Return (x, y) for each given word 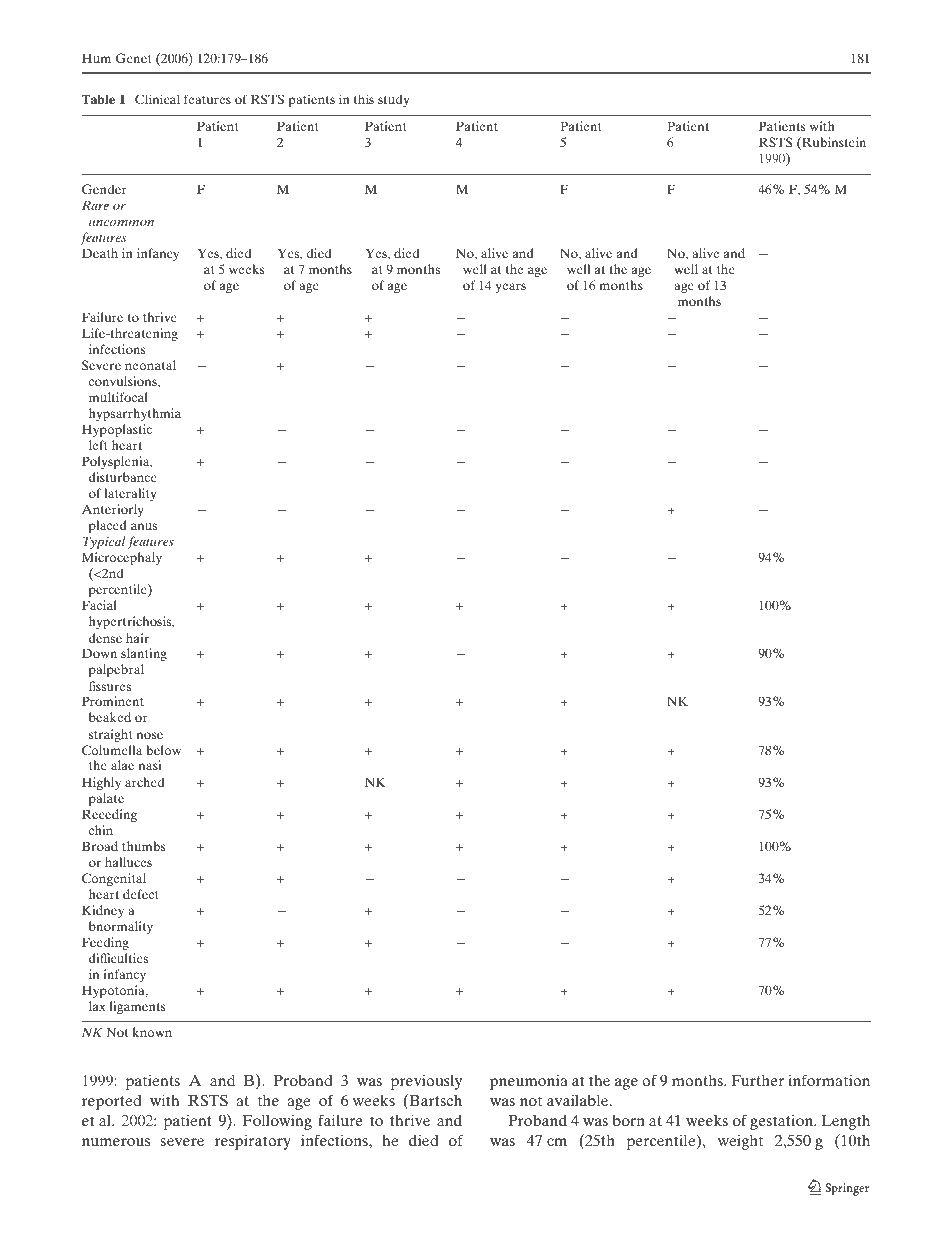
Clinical (157, 99)
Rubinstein (833, 143)
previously (426, 1082)
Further (757, 1080)
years (510, 288)
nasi (150, 765)
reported (111, 1102)
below (163, 750)
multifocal (118, 397)
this (364, 99)
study (393, 101)
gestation (783, 1122)
